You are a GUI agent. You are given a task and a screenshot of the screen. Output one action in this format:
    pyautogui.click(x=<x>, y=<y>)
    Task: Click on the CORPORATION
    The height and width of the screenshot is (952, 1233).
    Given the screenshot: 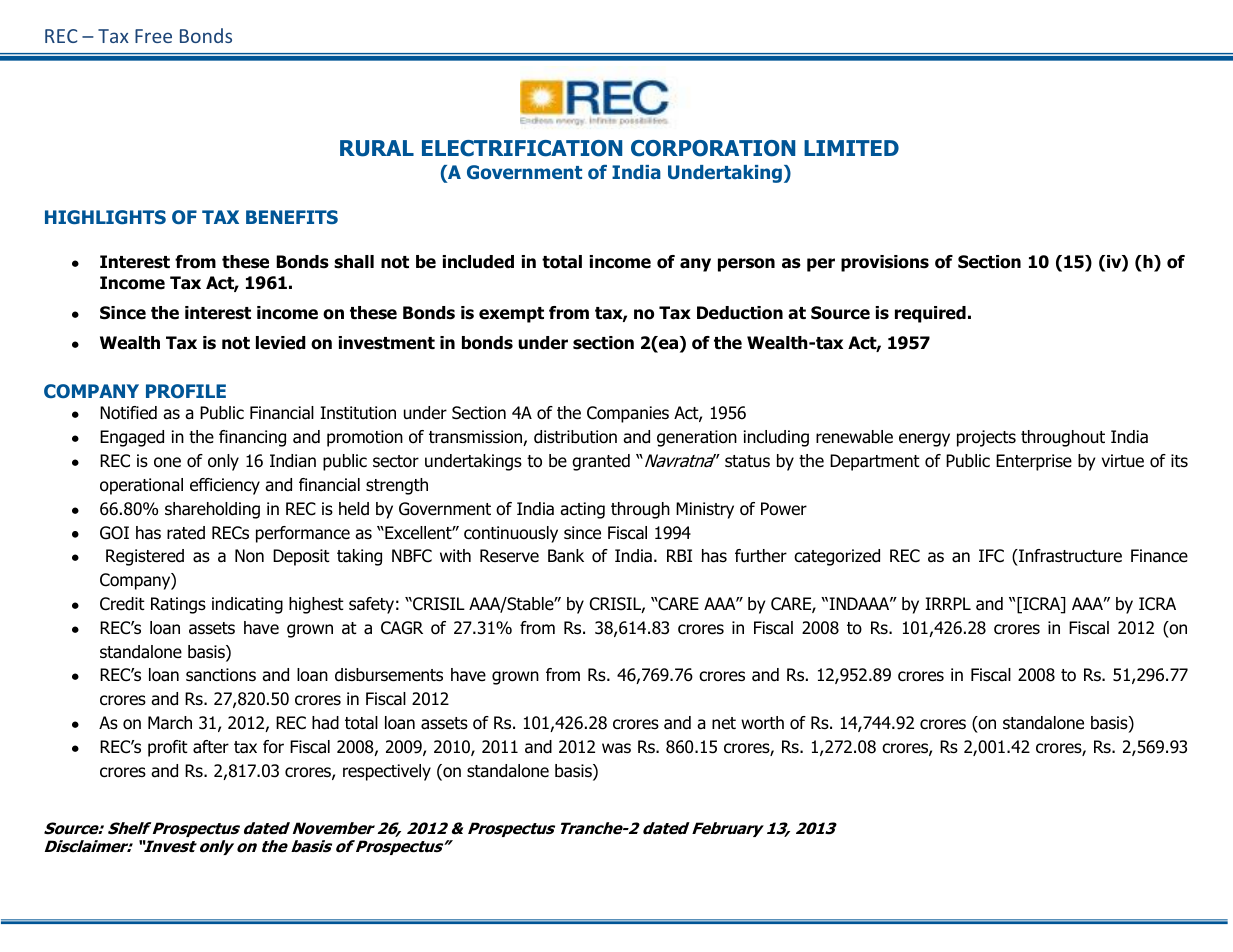 What is the action you would take?
    pyautogui.click(x=713, y=148)
